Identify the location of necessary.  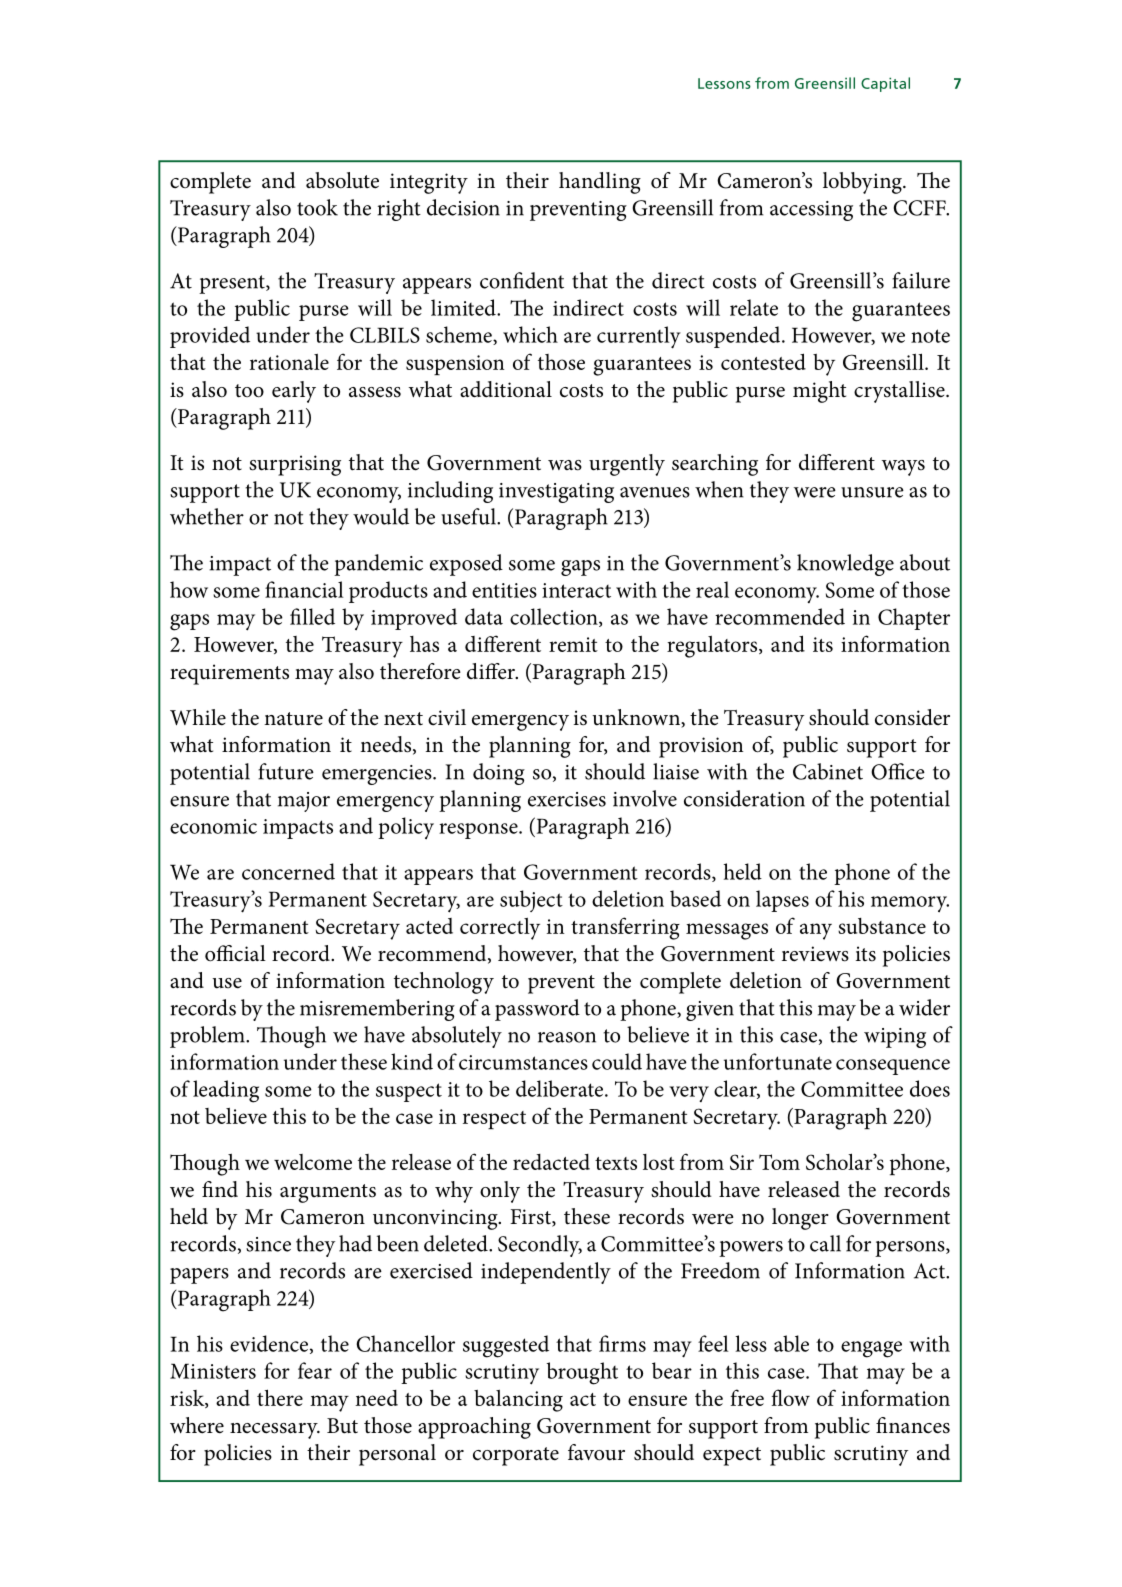
(275, 1431).
